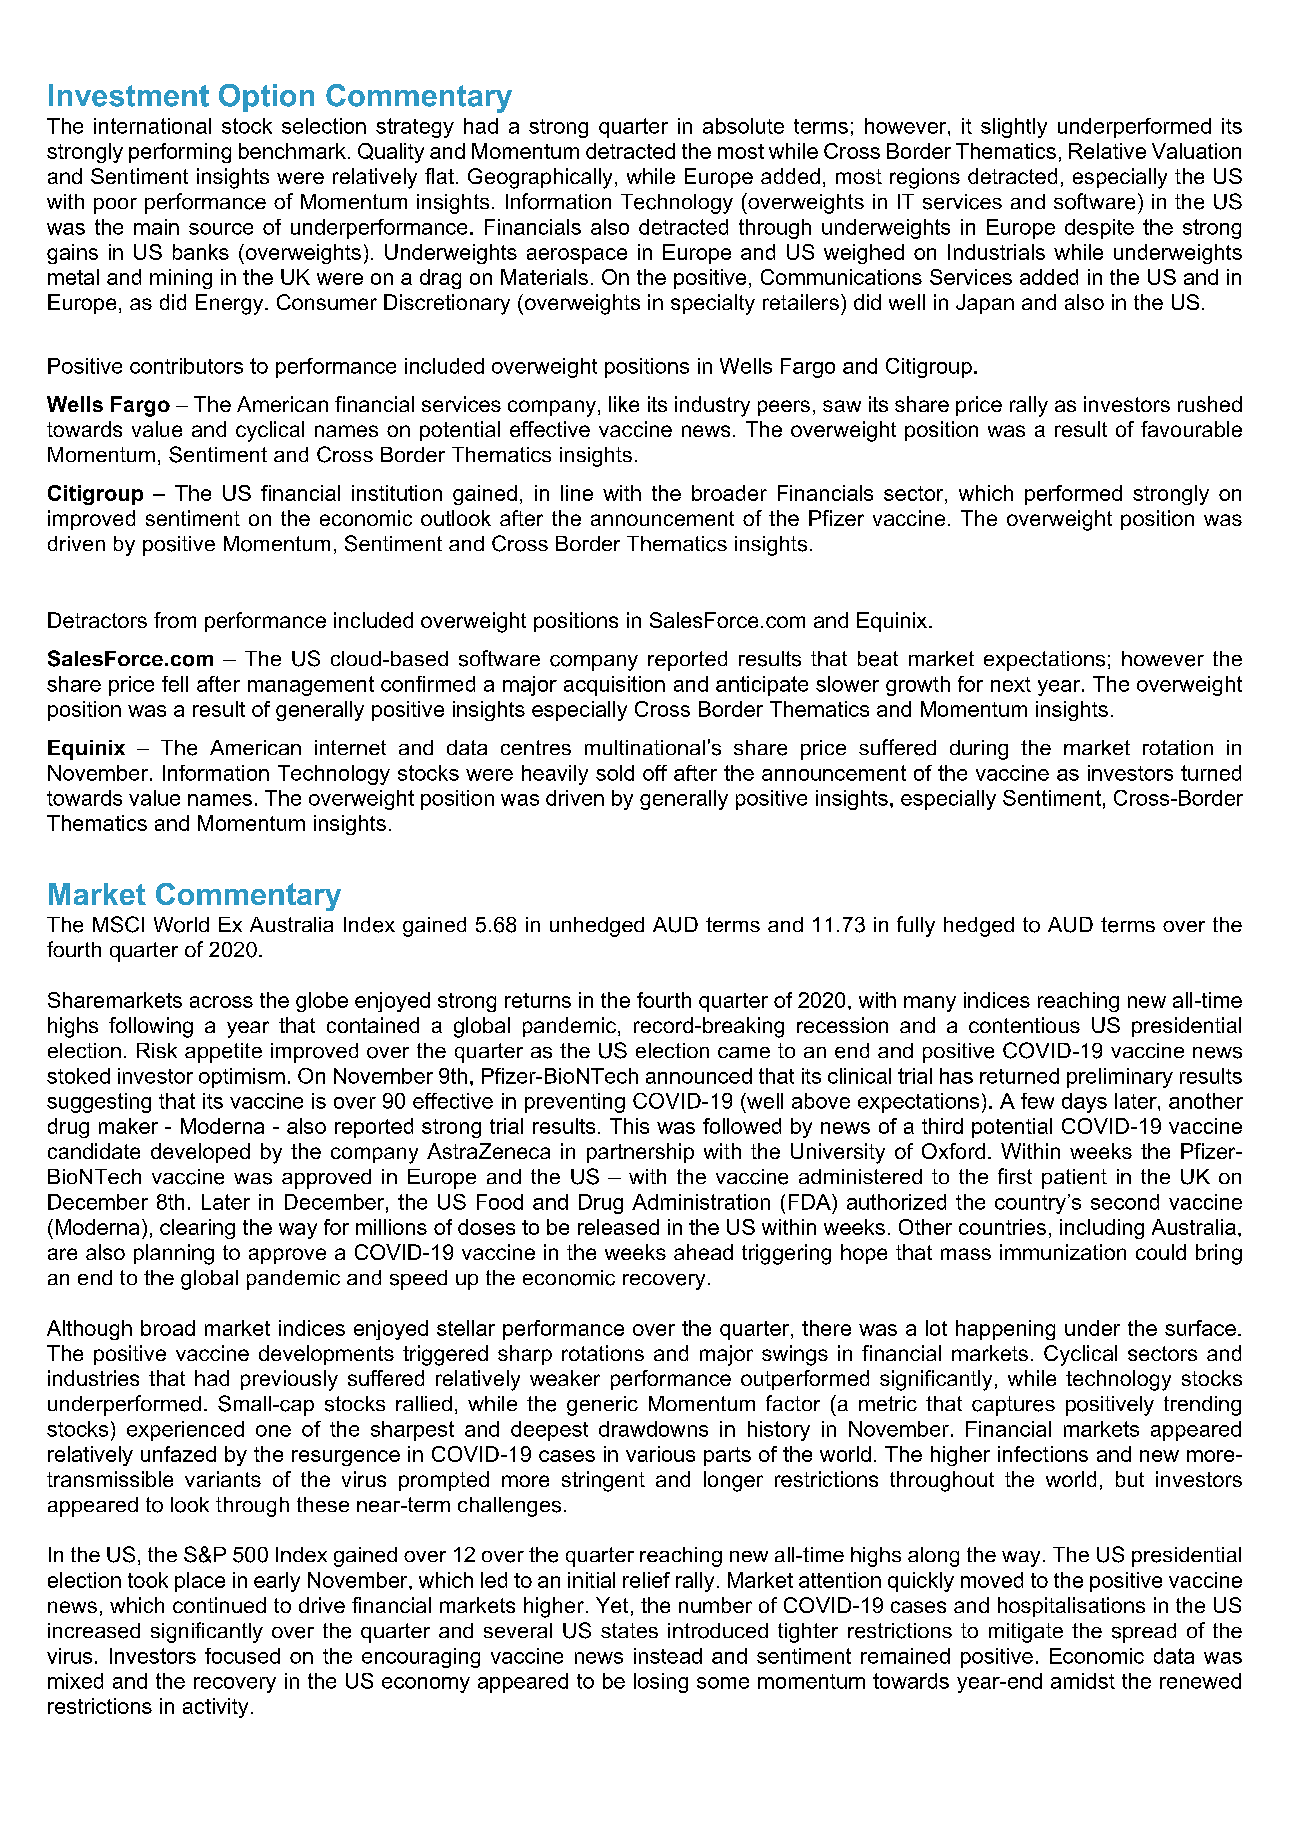 This screenshot has height=1846, width=1305. I want to click on fully, so click(916, 926).
